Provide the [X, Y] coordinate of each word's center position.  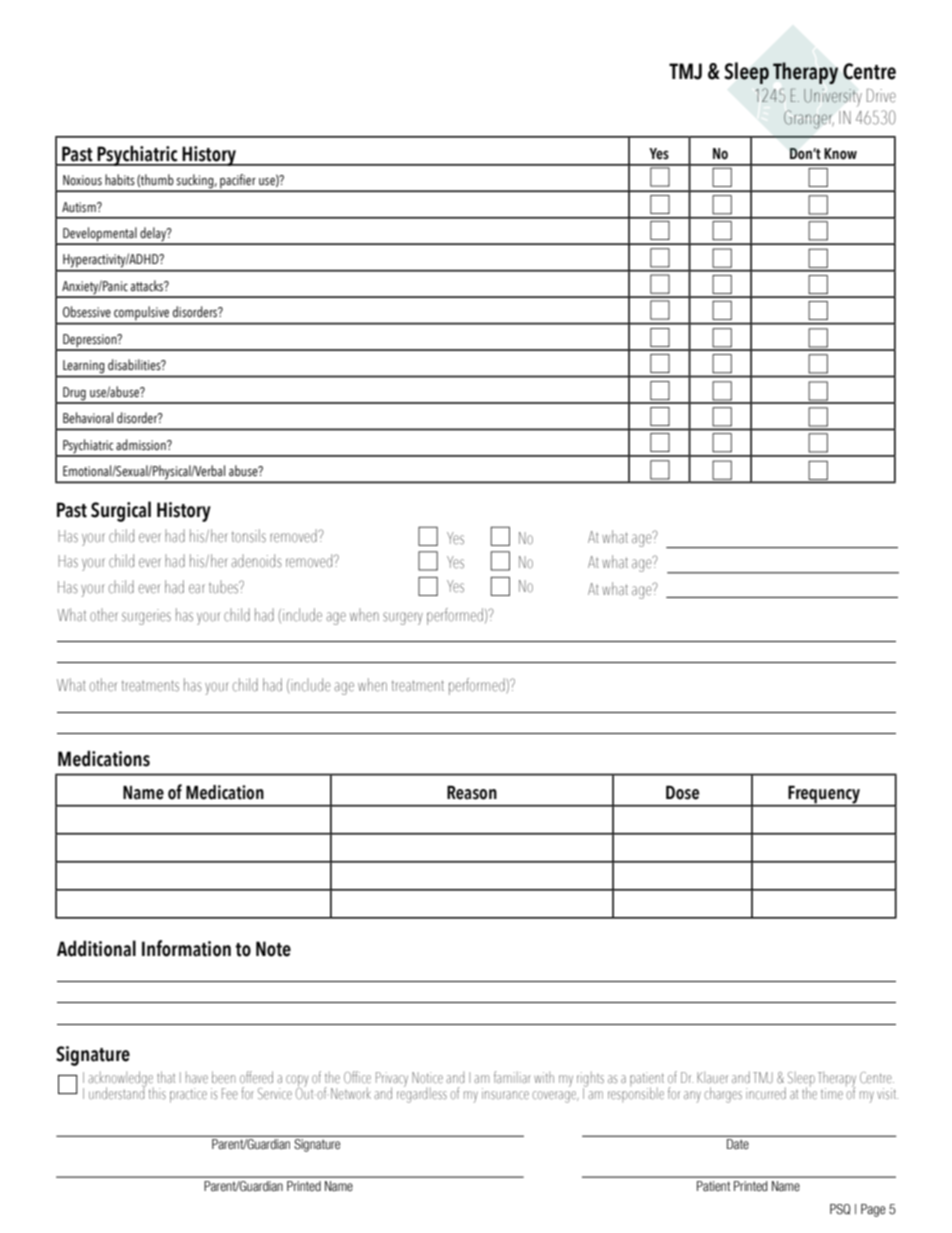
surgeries [146, 617]
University [833, 97]
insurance [505, 1094]
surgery [403, 618]
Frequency [824, 796]
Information [186, 948]
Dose [682, 793]
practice [188, 1095]
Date [738, 1144]
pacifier [238, 182]
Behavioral [88, 417]
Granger [809, 119]
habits [120, 179]
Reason [472, 793]
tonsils [249, 536]
